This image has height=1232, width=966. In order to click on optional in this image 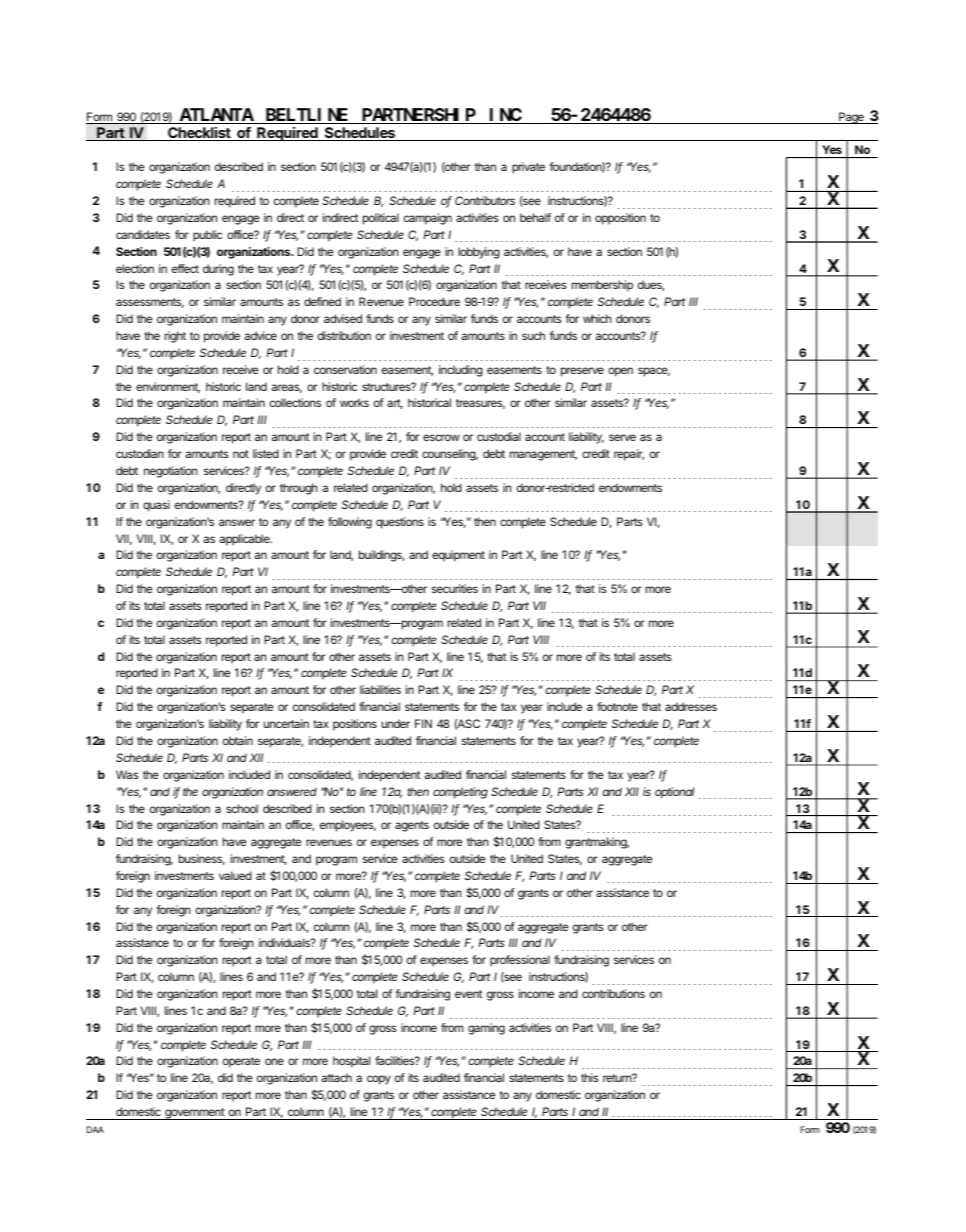, I will do `click(674, 793)`.
